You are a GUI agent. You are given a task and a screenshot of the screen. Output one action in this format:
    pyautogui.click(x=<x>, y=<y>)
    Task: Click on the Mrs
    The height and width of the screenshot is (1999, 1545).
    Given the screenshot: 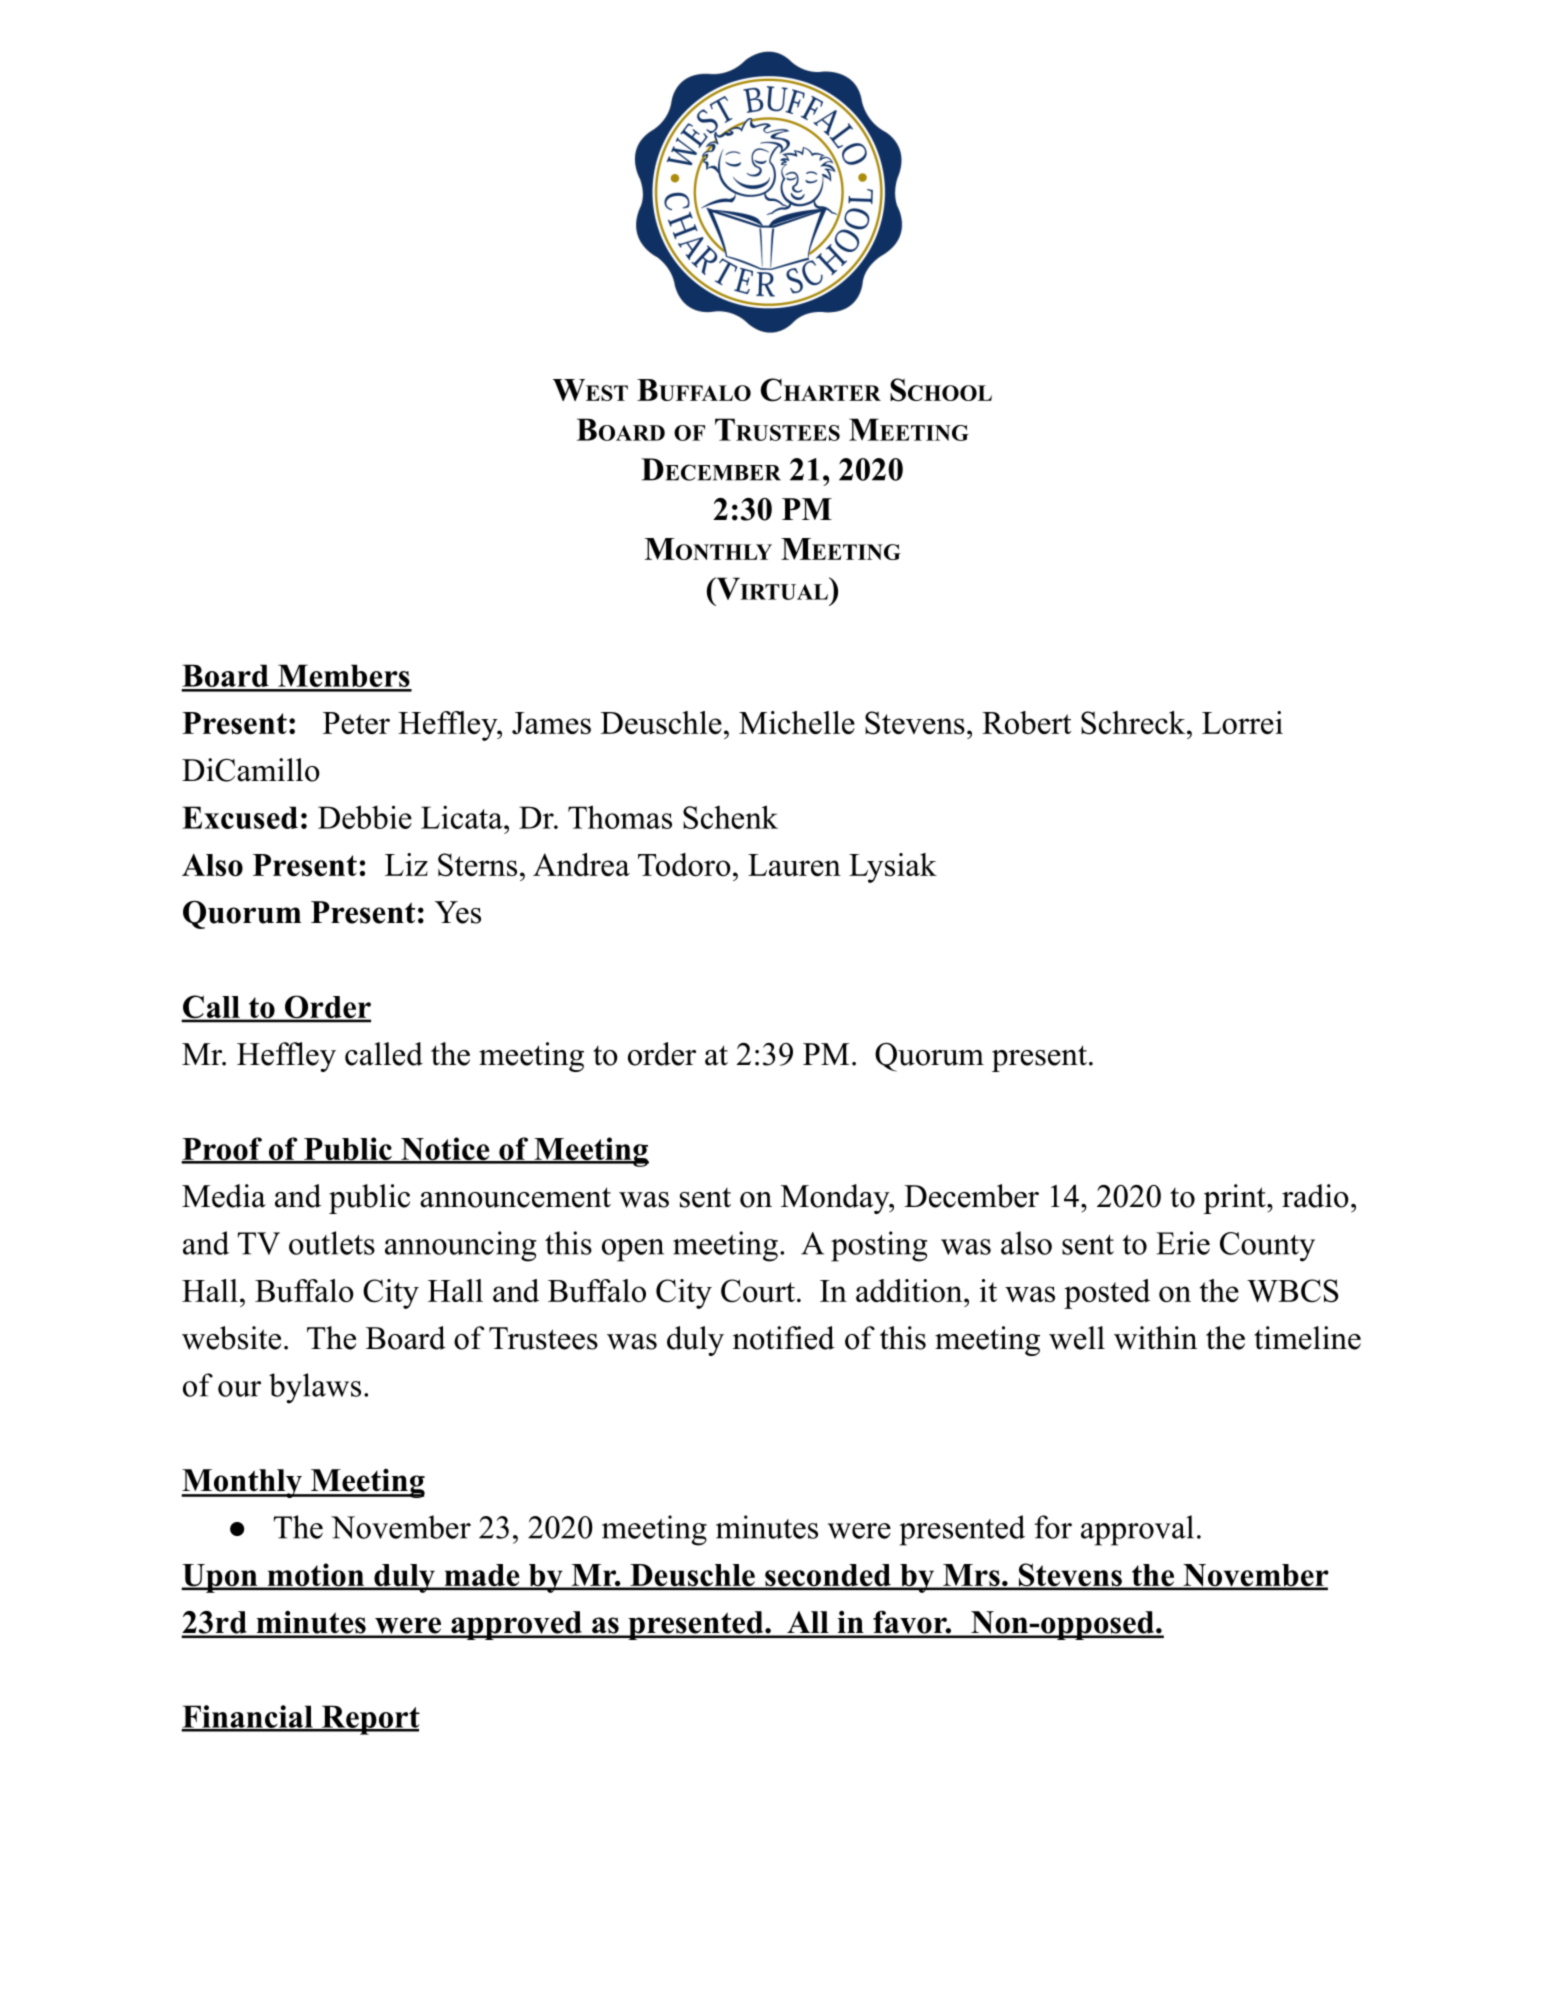 What is the action you would take?
    pyautogui.click(x=971, y=1576)
